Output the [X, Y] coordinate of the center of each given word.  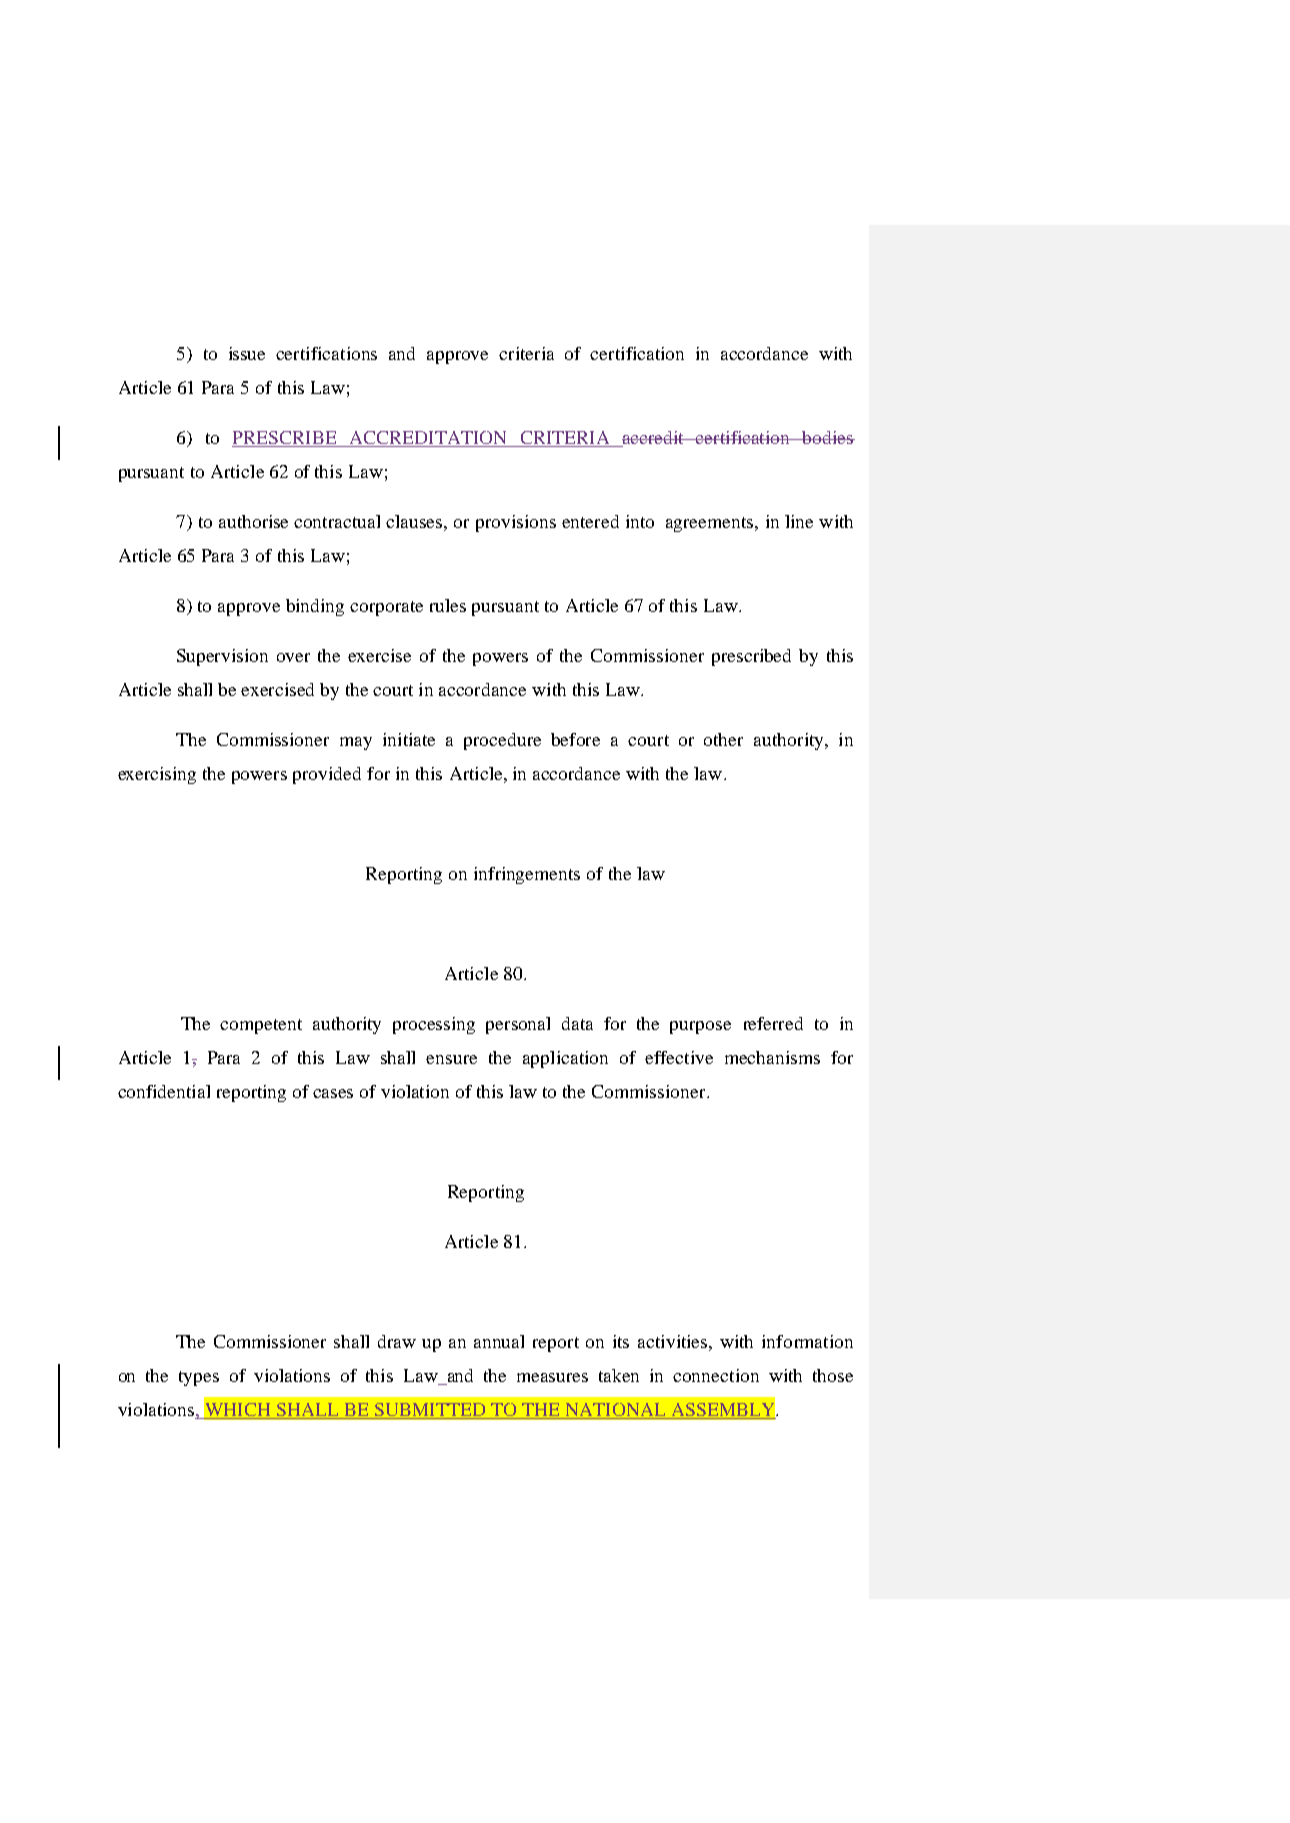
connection [716, 1375]
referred [773, 1023]
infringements [527, 875]
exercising [157, 775]
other [723, 739]
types [199, 1378]
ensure [451, 1059]
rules [448, 605]
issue [247, 353]
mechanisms [772, 1057]
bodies [827, 437]
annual [499, 1341]
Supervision [222, 657]
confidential [164, 1091]
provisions [516, 523]
